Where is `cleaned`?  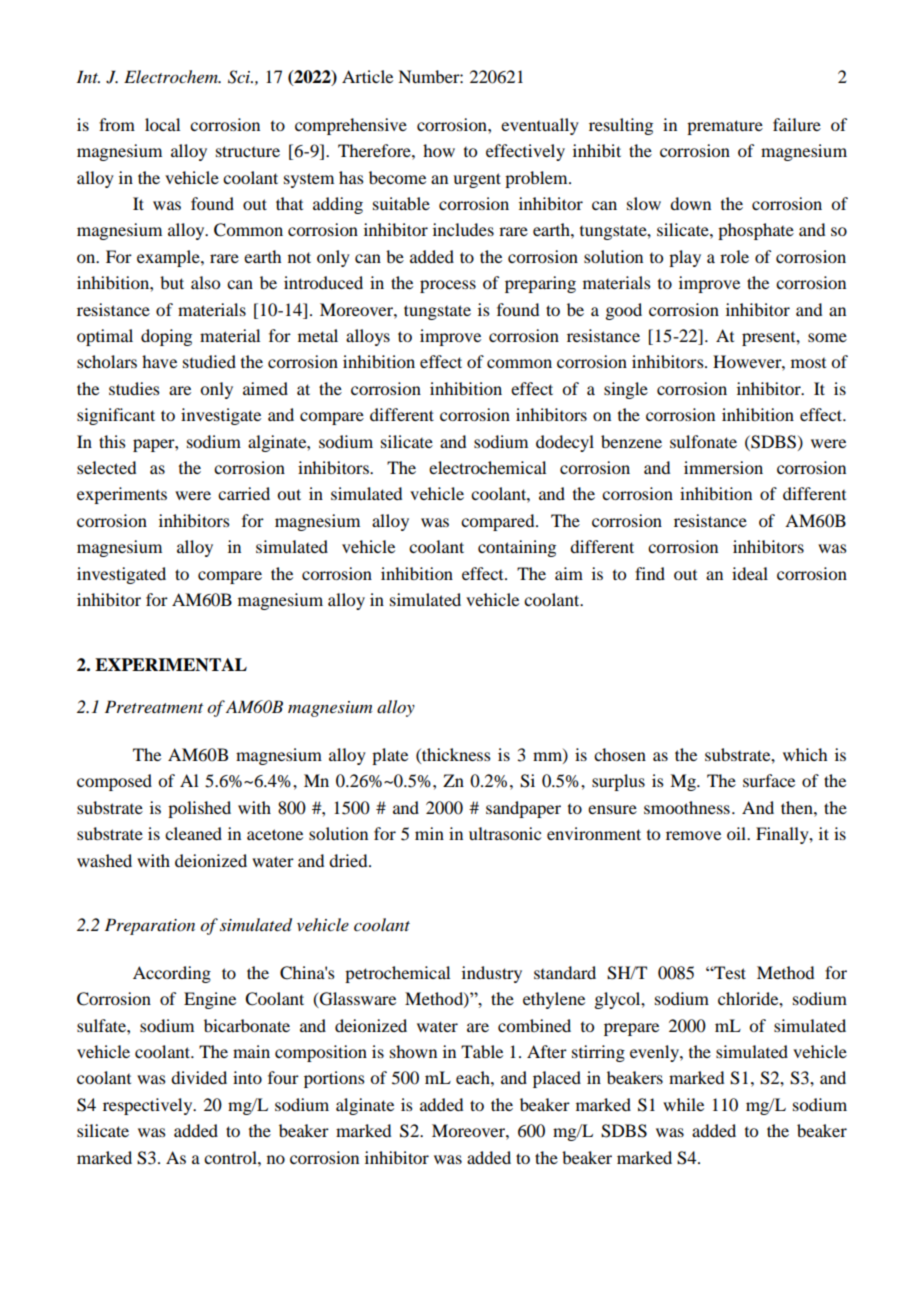 cleaned is located at coordinates (193, 833).
